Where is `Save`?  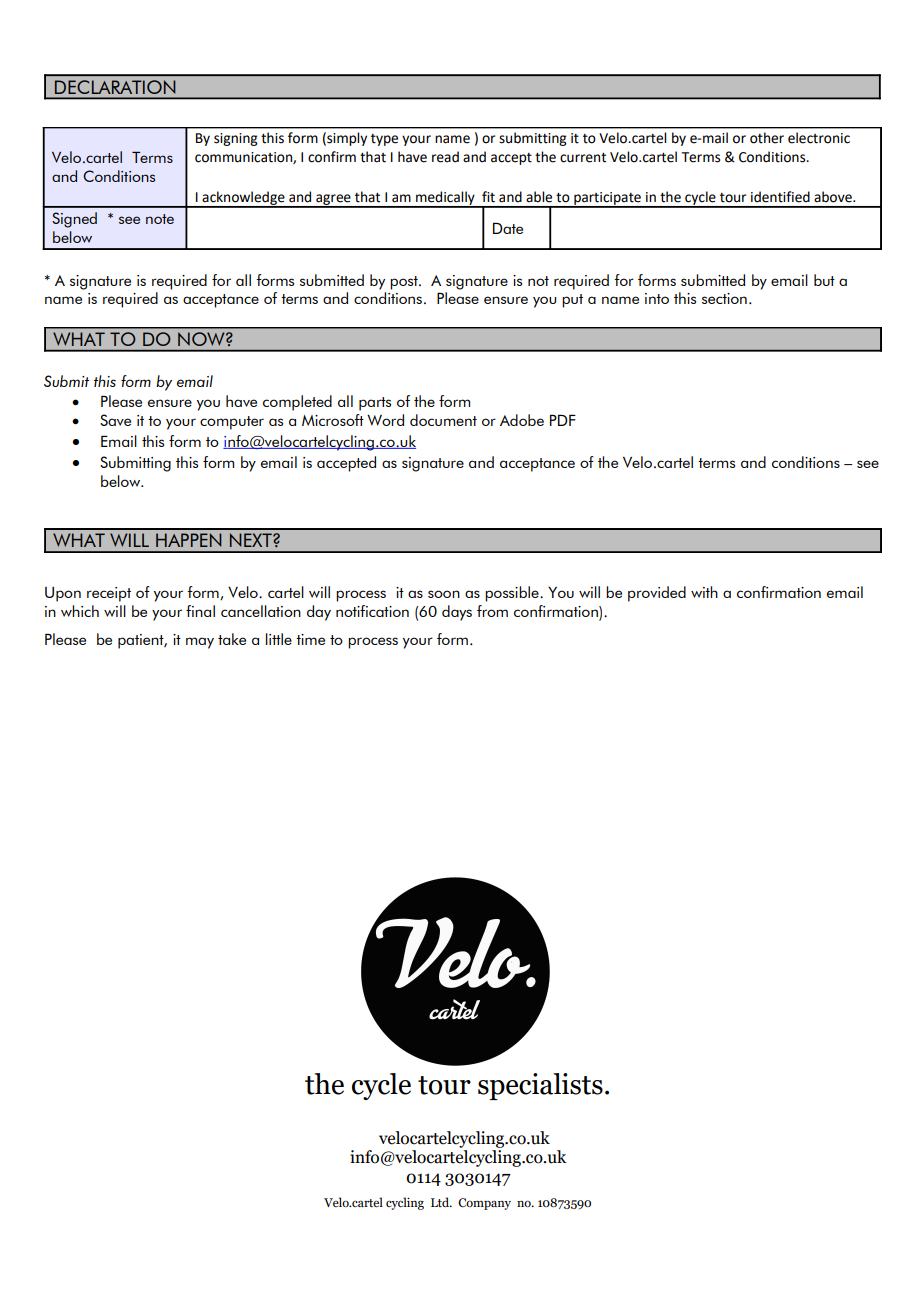 Save is located at coordinates (115, 420).
